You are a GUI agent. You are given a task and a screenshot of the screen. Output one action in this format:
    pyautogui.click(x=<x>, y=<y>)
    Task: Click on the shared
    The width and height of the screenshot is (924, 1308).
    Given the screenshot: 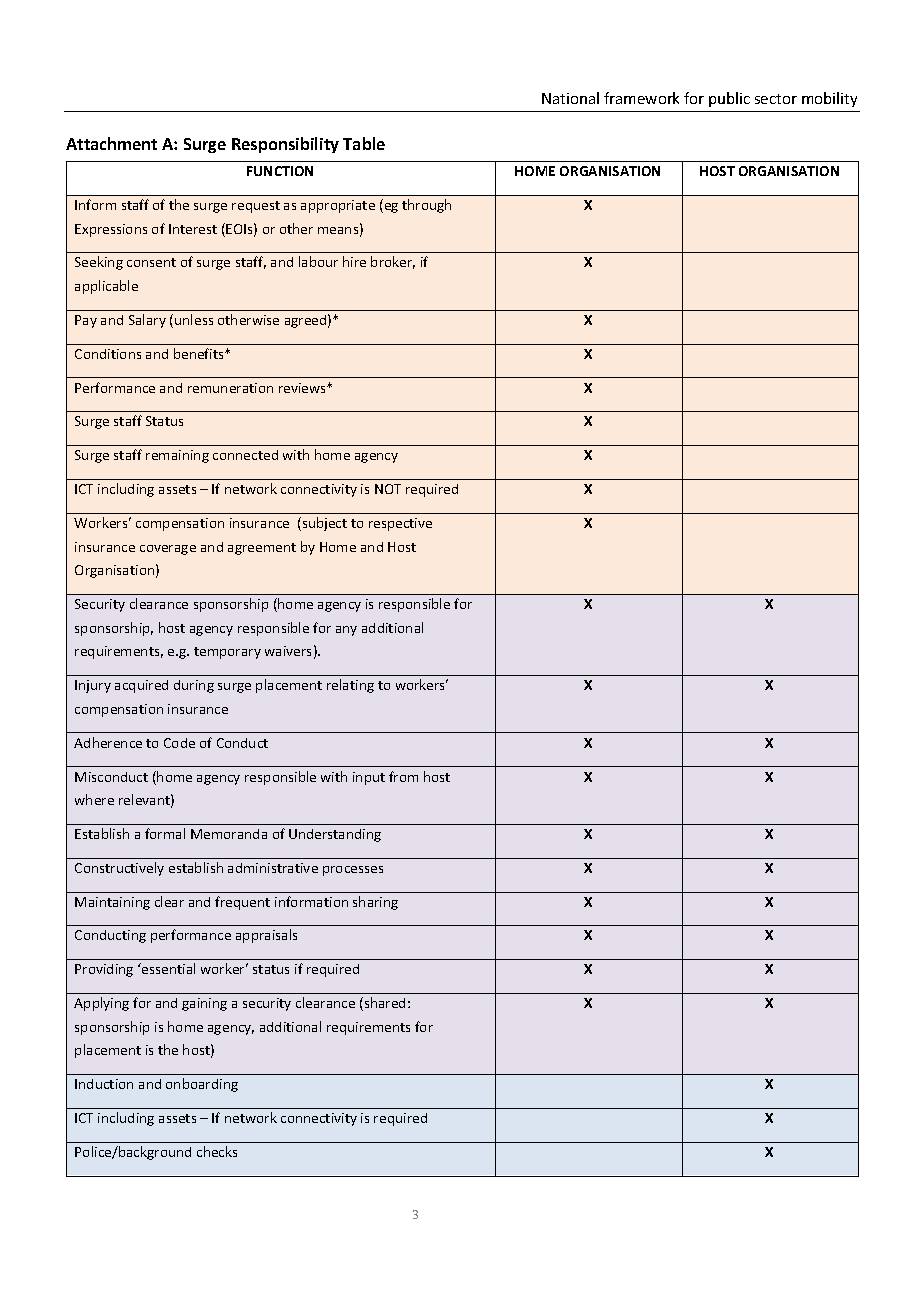 What is the action you would take?
    pyautogui.click(x=383, y=1004)
